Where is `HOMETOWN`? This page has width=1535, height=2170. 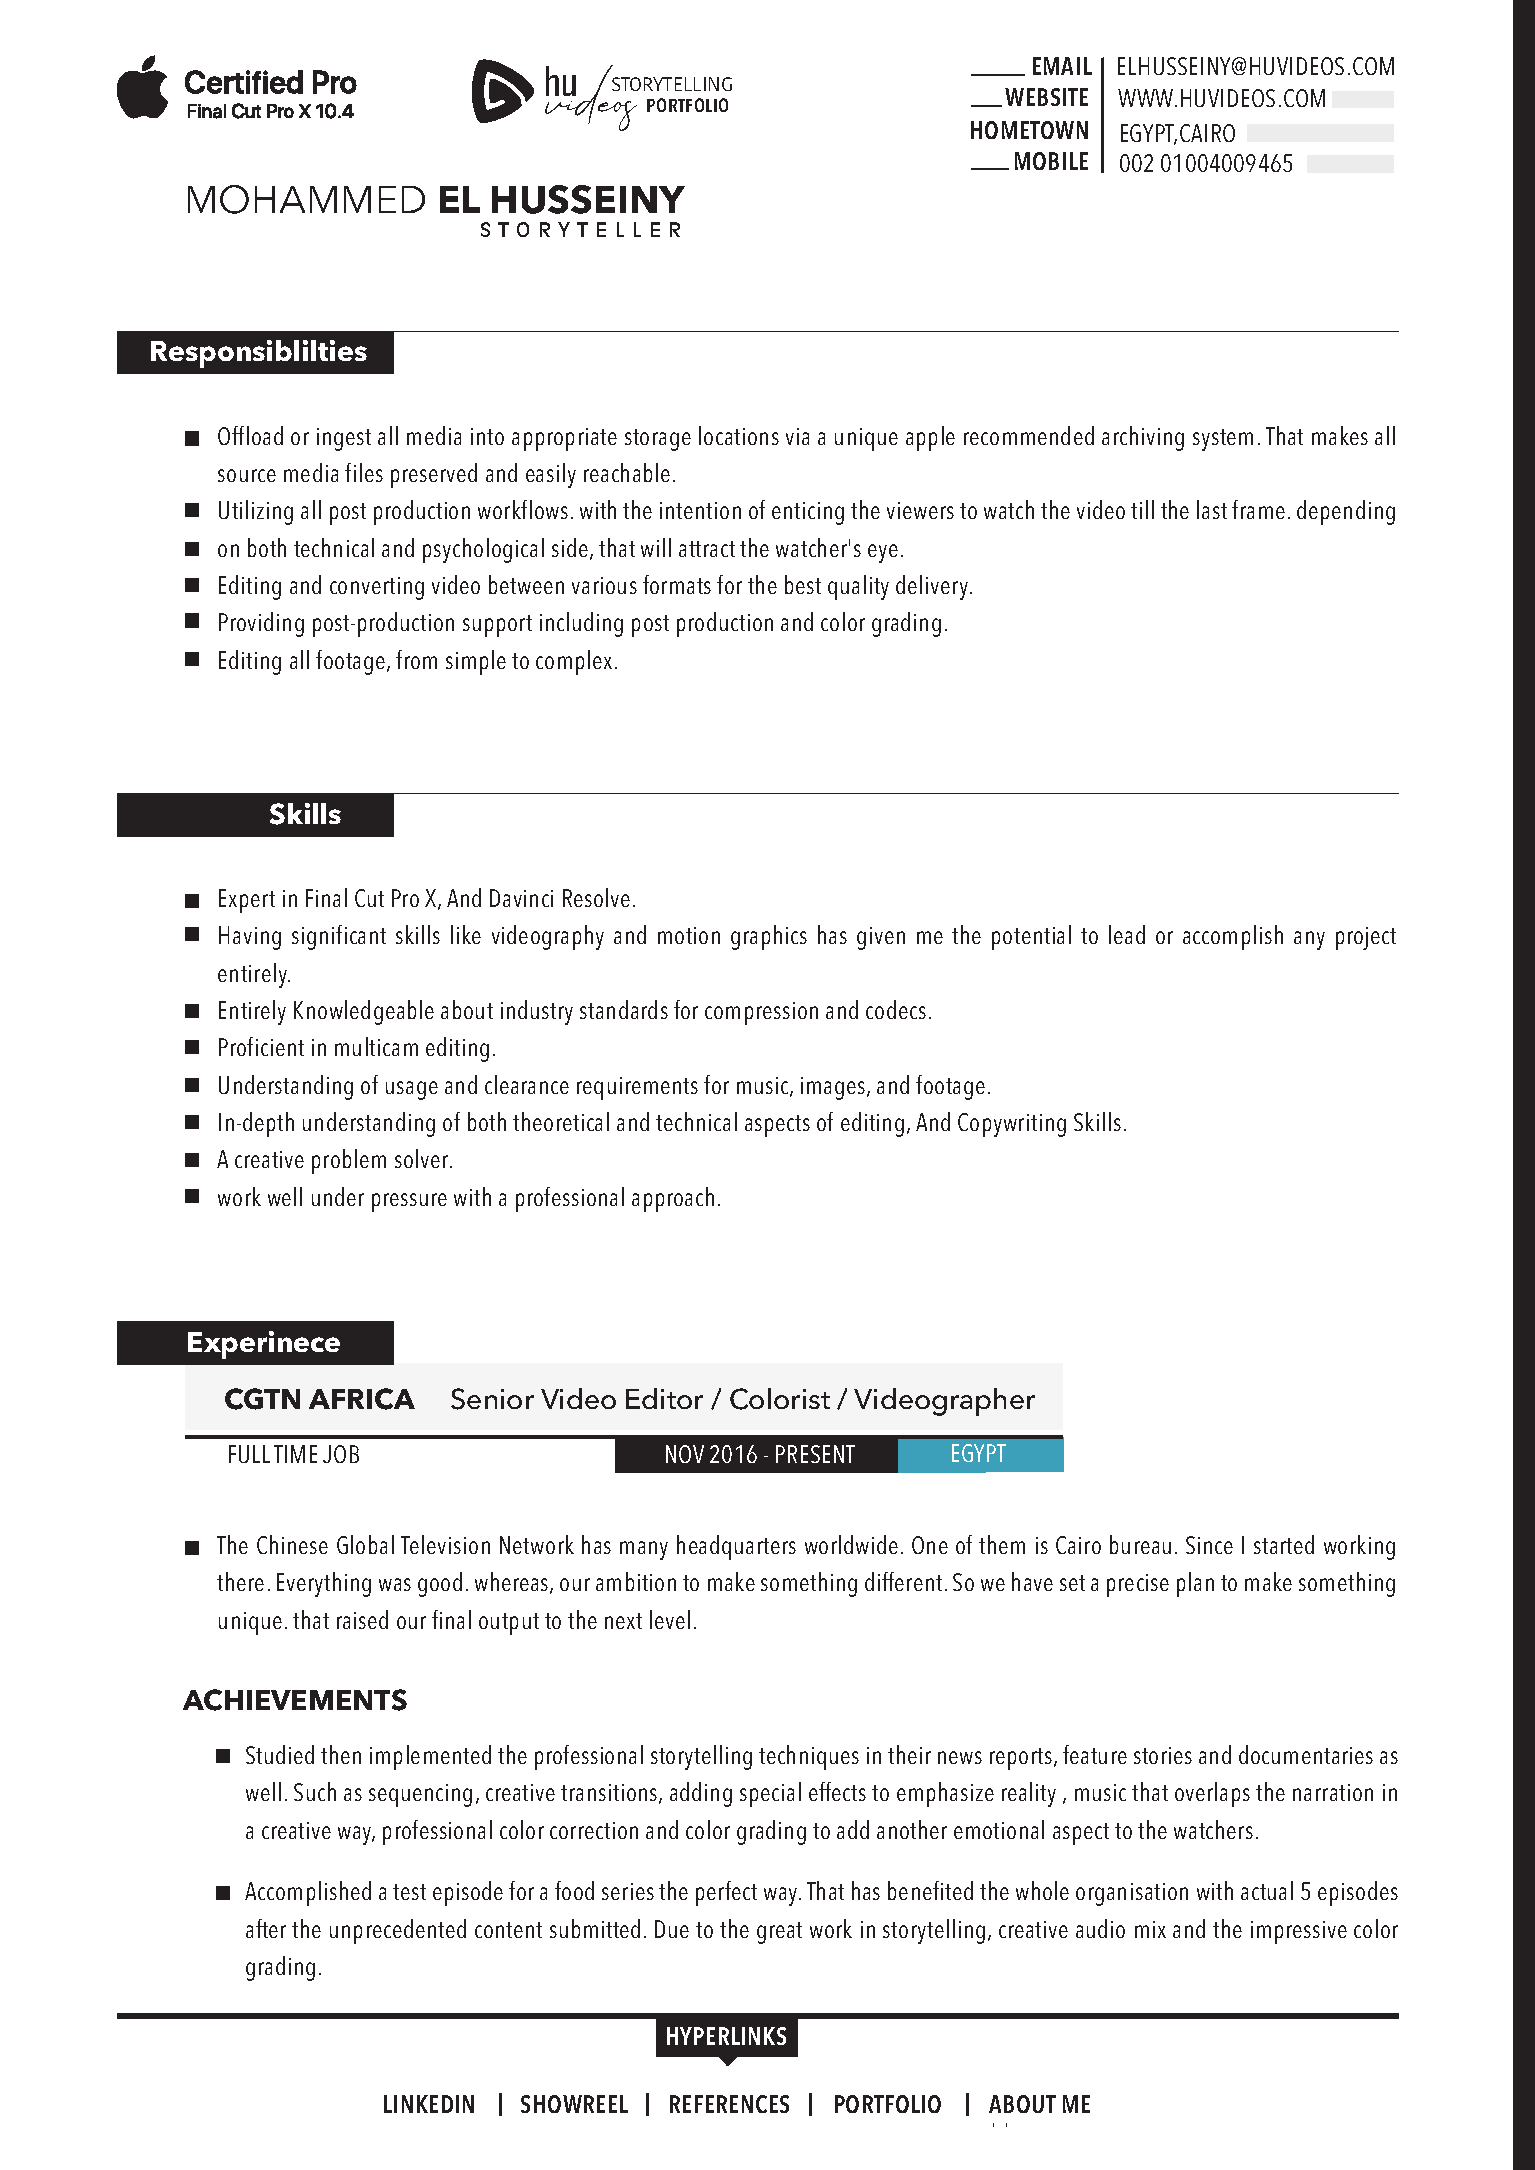 HOMETOWN is located at coordinates (1029, 130).
